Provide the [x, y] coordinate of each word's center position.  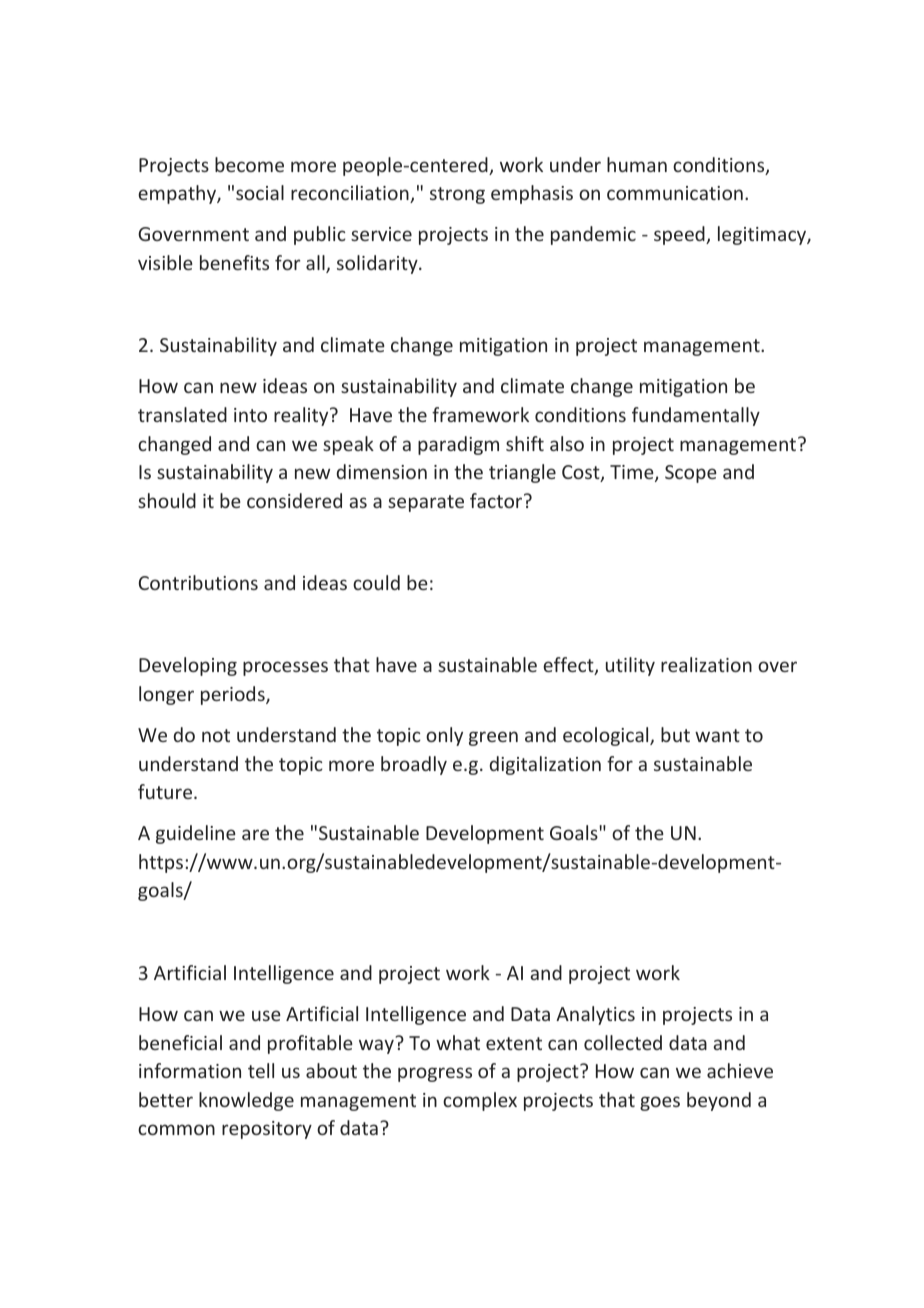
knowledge [246, 1101]
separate [426, 503]
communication [675, 193]
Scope [691, 474]
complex [480, 1101]
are [255, 834]
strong [457, 195]
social [260, 192]
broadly [414, 765]
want [717, 735]
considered [294, 500]
